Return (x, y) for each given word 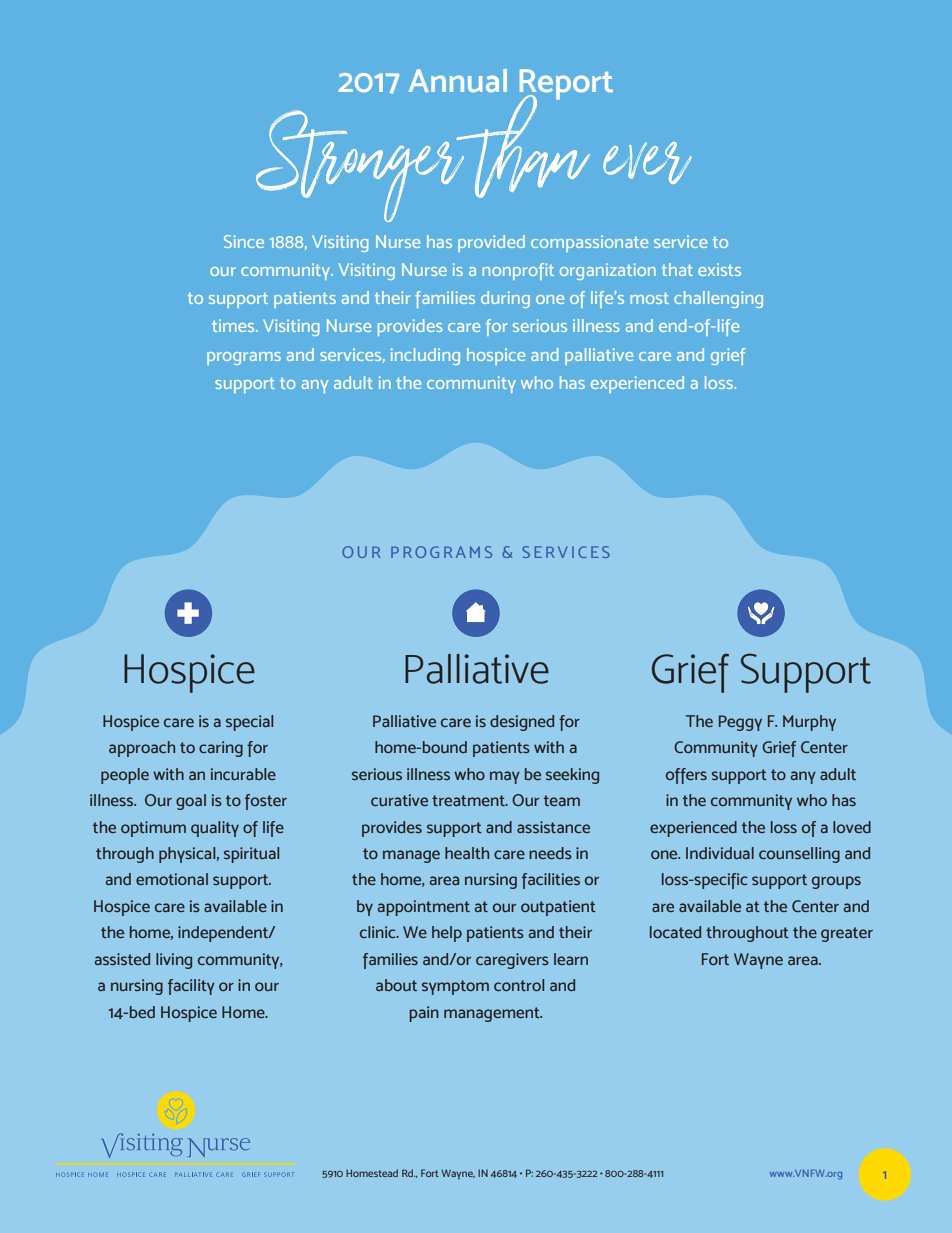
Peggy (740, 723)
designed (522, 723)
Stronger (361, 166)
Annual (458, 80)
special (249, 723)
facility (191, 987)
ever (647, 163)
